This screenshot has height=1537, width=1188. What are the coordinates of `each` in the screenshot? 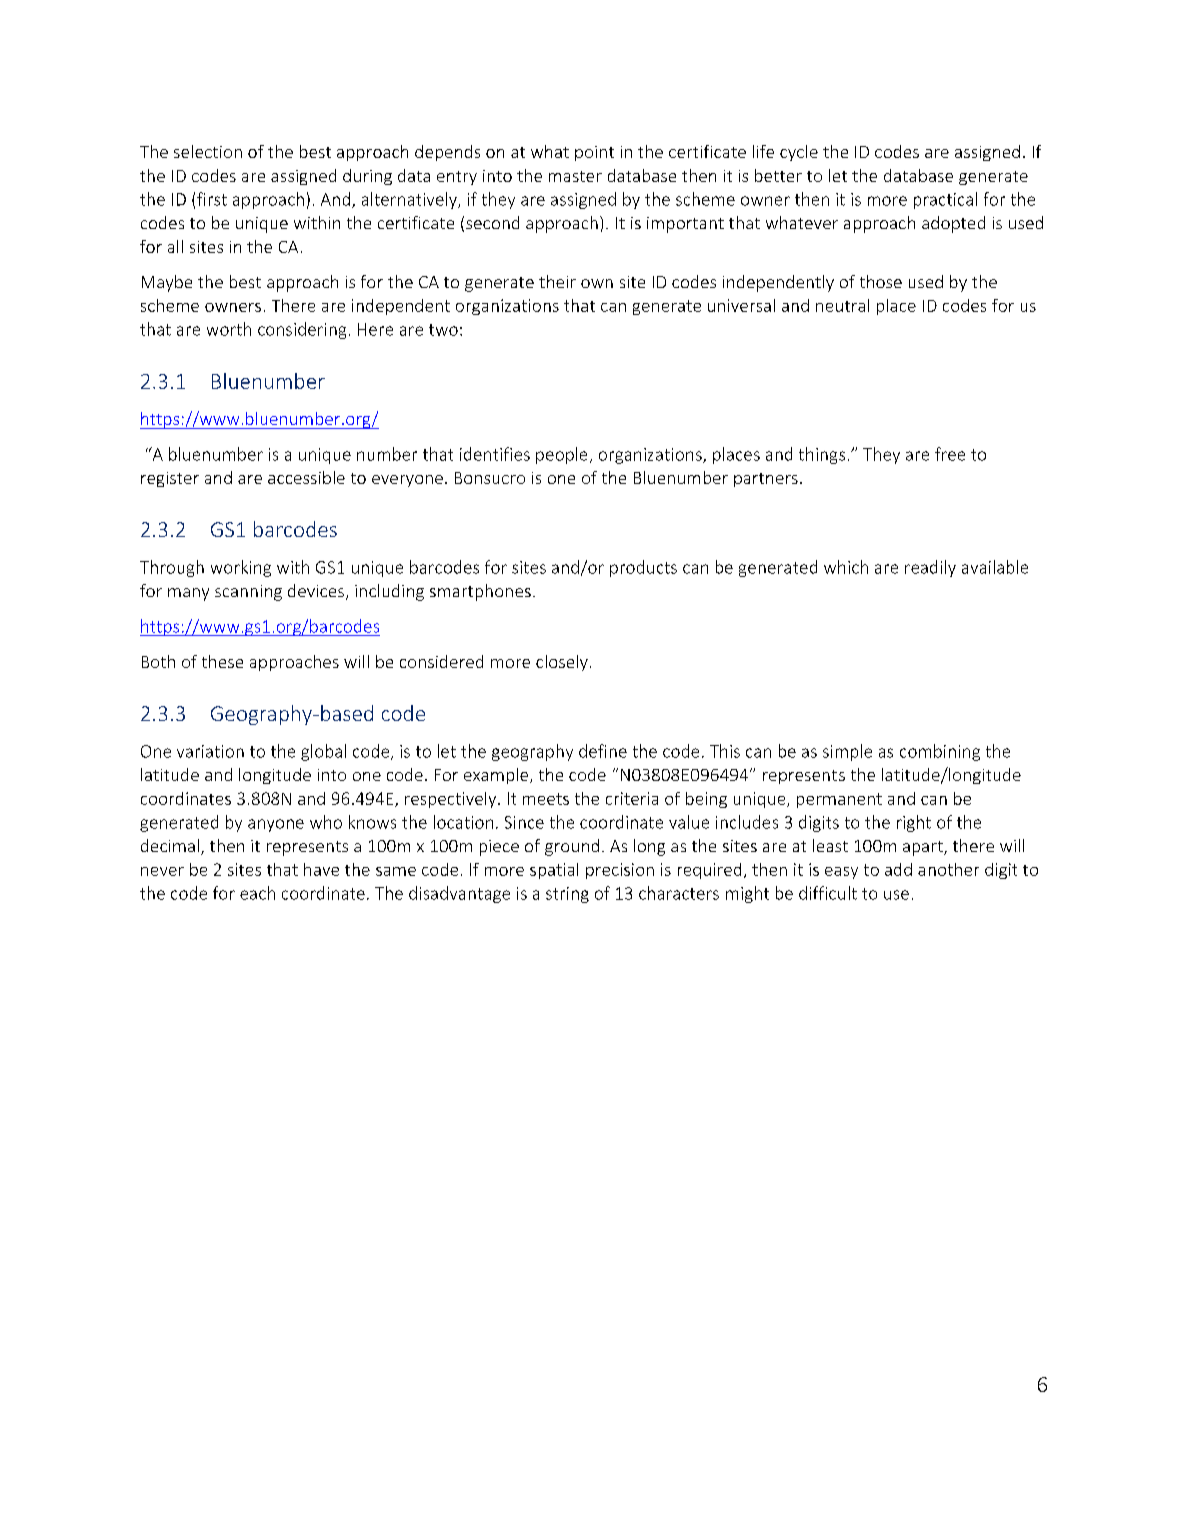 It's located at (257, 893).
